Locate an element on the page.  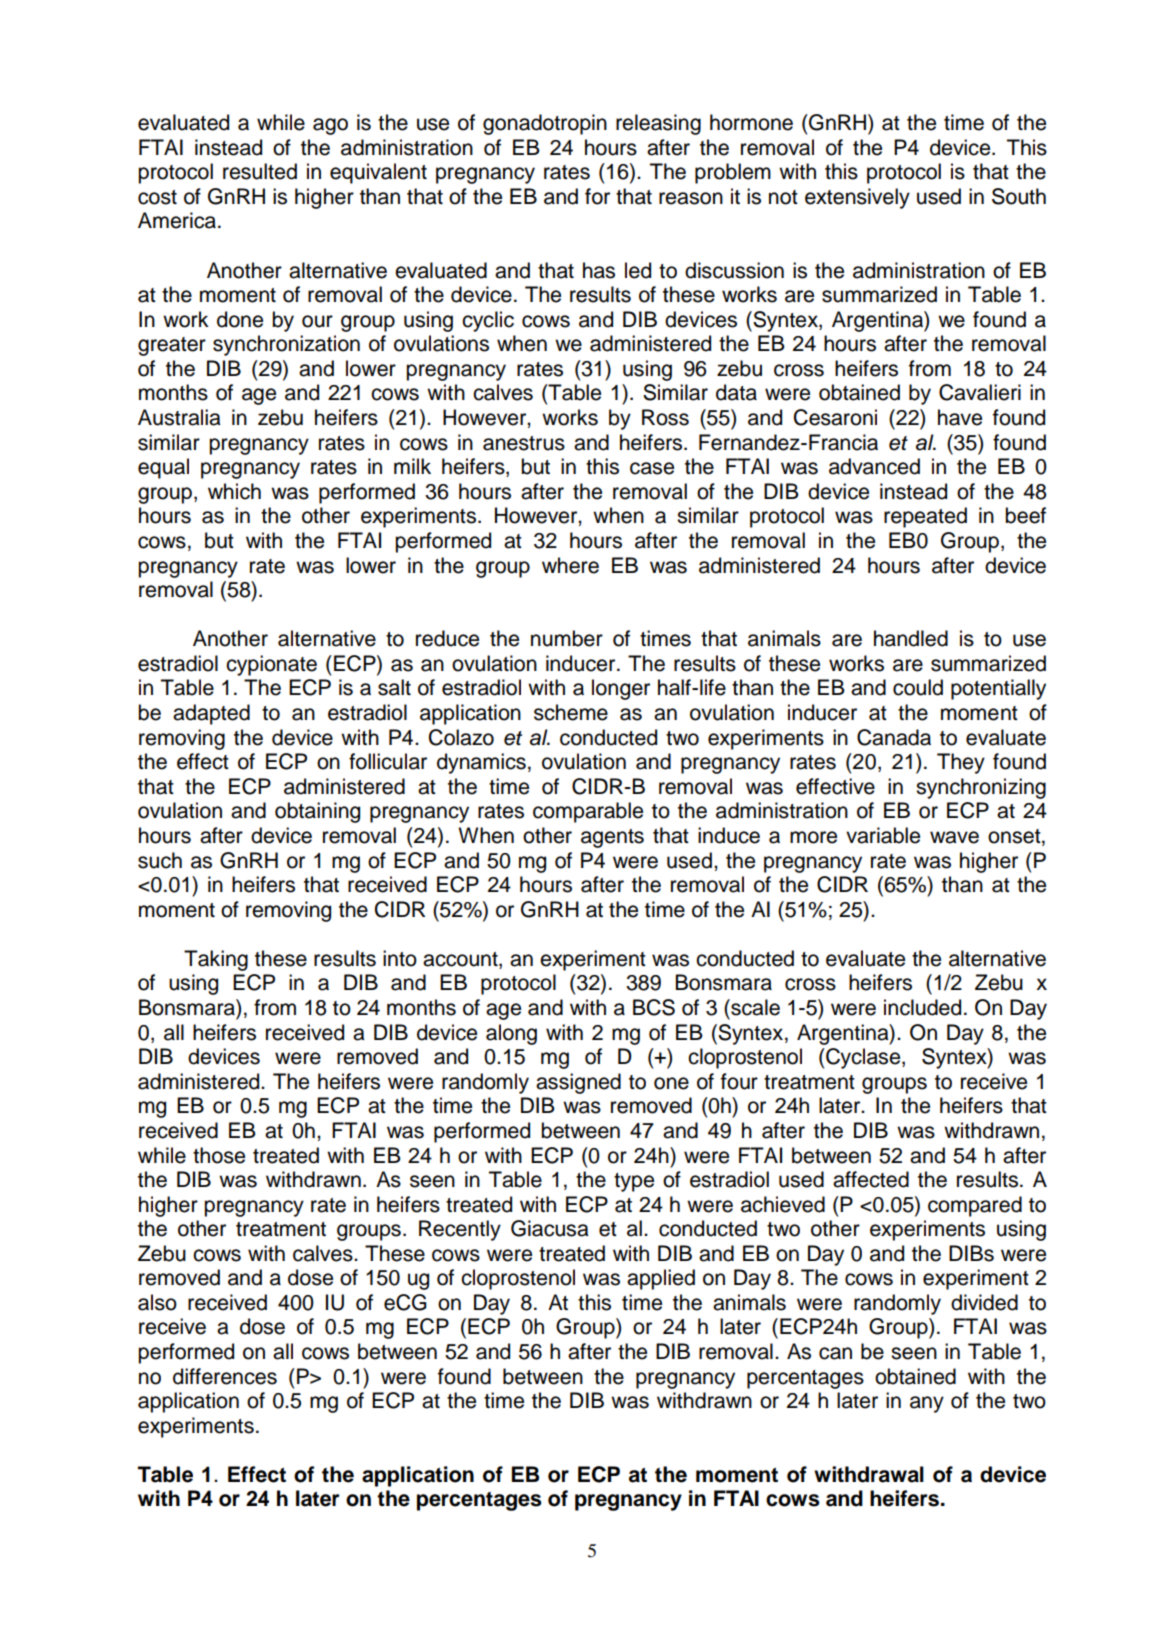
repeated is located at coordinates (925, 517).
